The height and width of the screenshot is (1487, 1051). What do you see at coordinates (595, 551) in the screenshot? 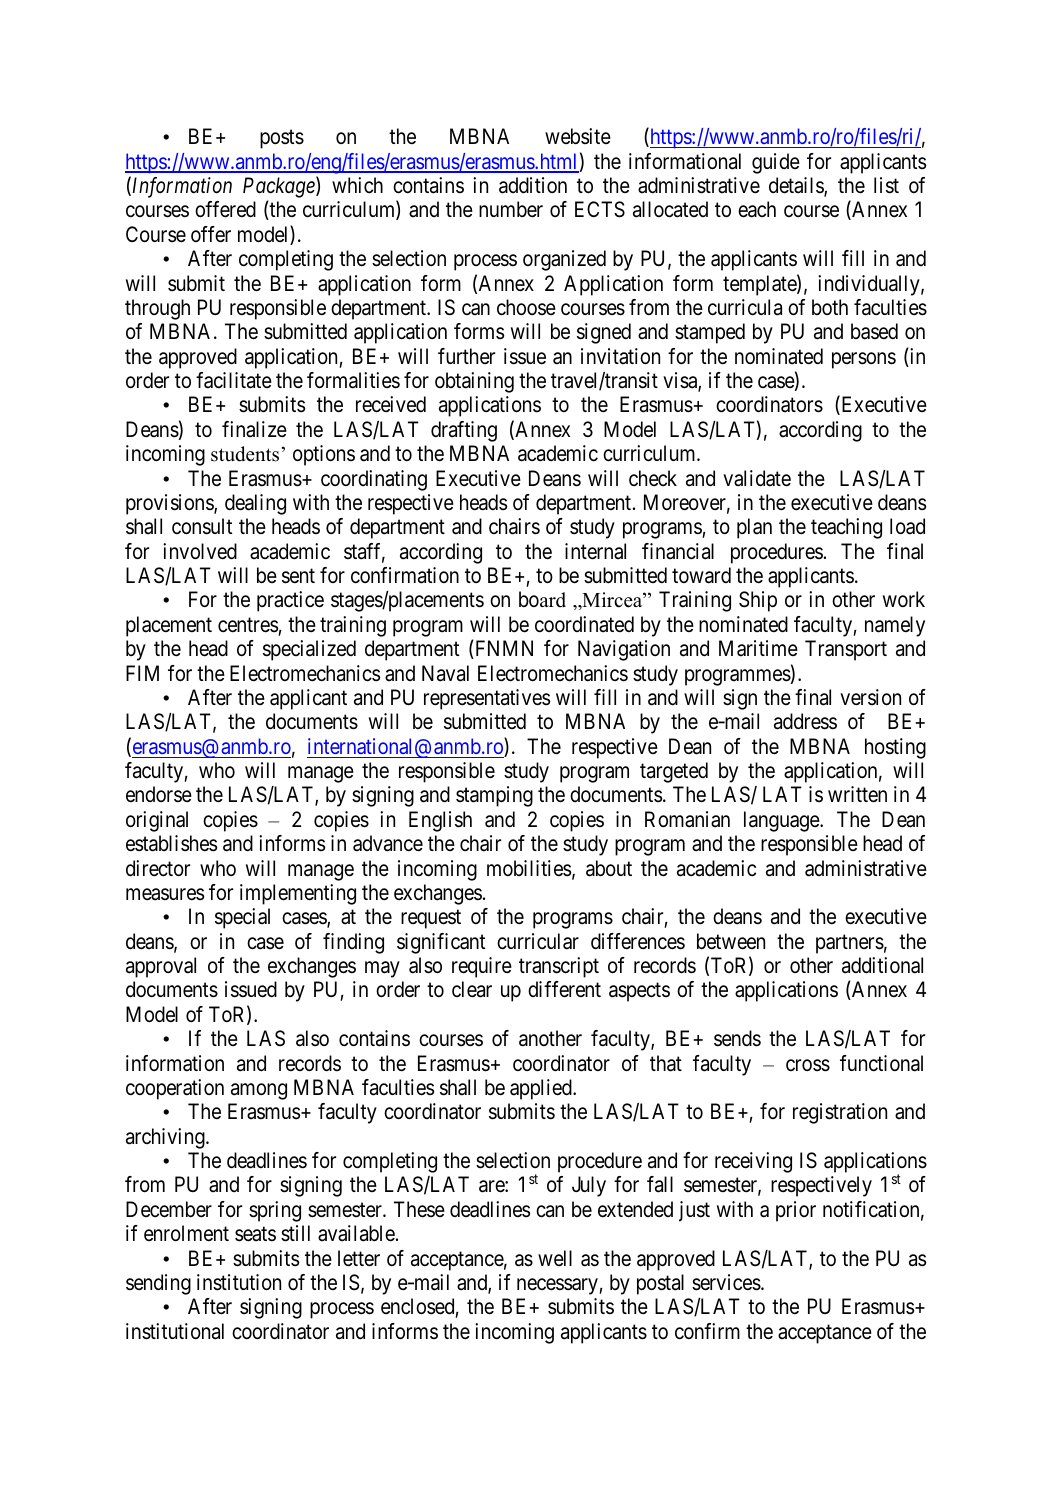
I see `internal` at bounding box center [595, 551].
